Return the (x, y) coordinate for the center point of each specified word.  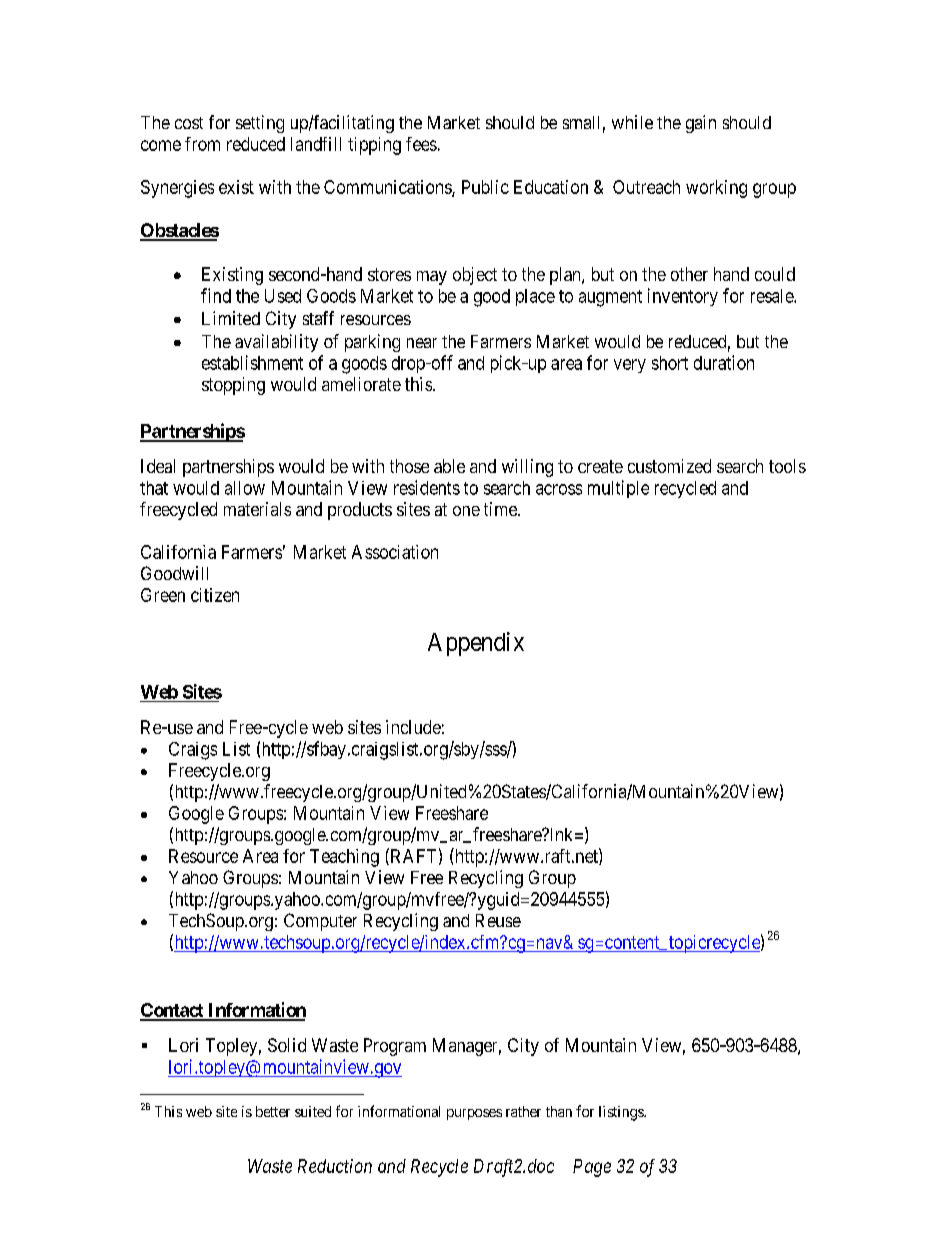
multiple (618, 489)
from (202, 144)
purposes (474, 1114)
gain (701, 124)
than (559, 1111)
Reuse (498, 920)
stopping (233, 386)
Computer (320, 922)
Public (485, 187)
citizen (215, 595)
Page (592, 1168)
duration (724, 362)
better (273, 1111)
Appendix (476, 644)
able (449, 466)
